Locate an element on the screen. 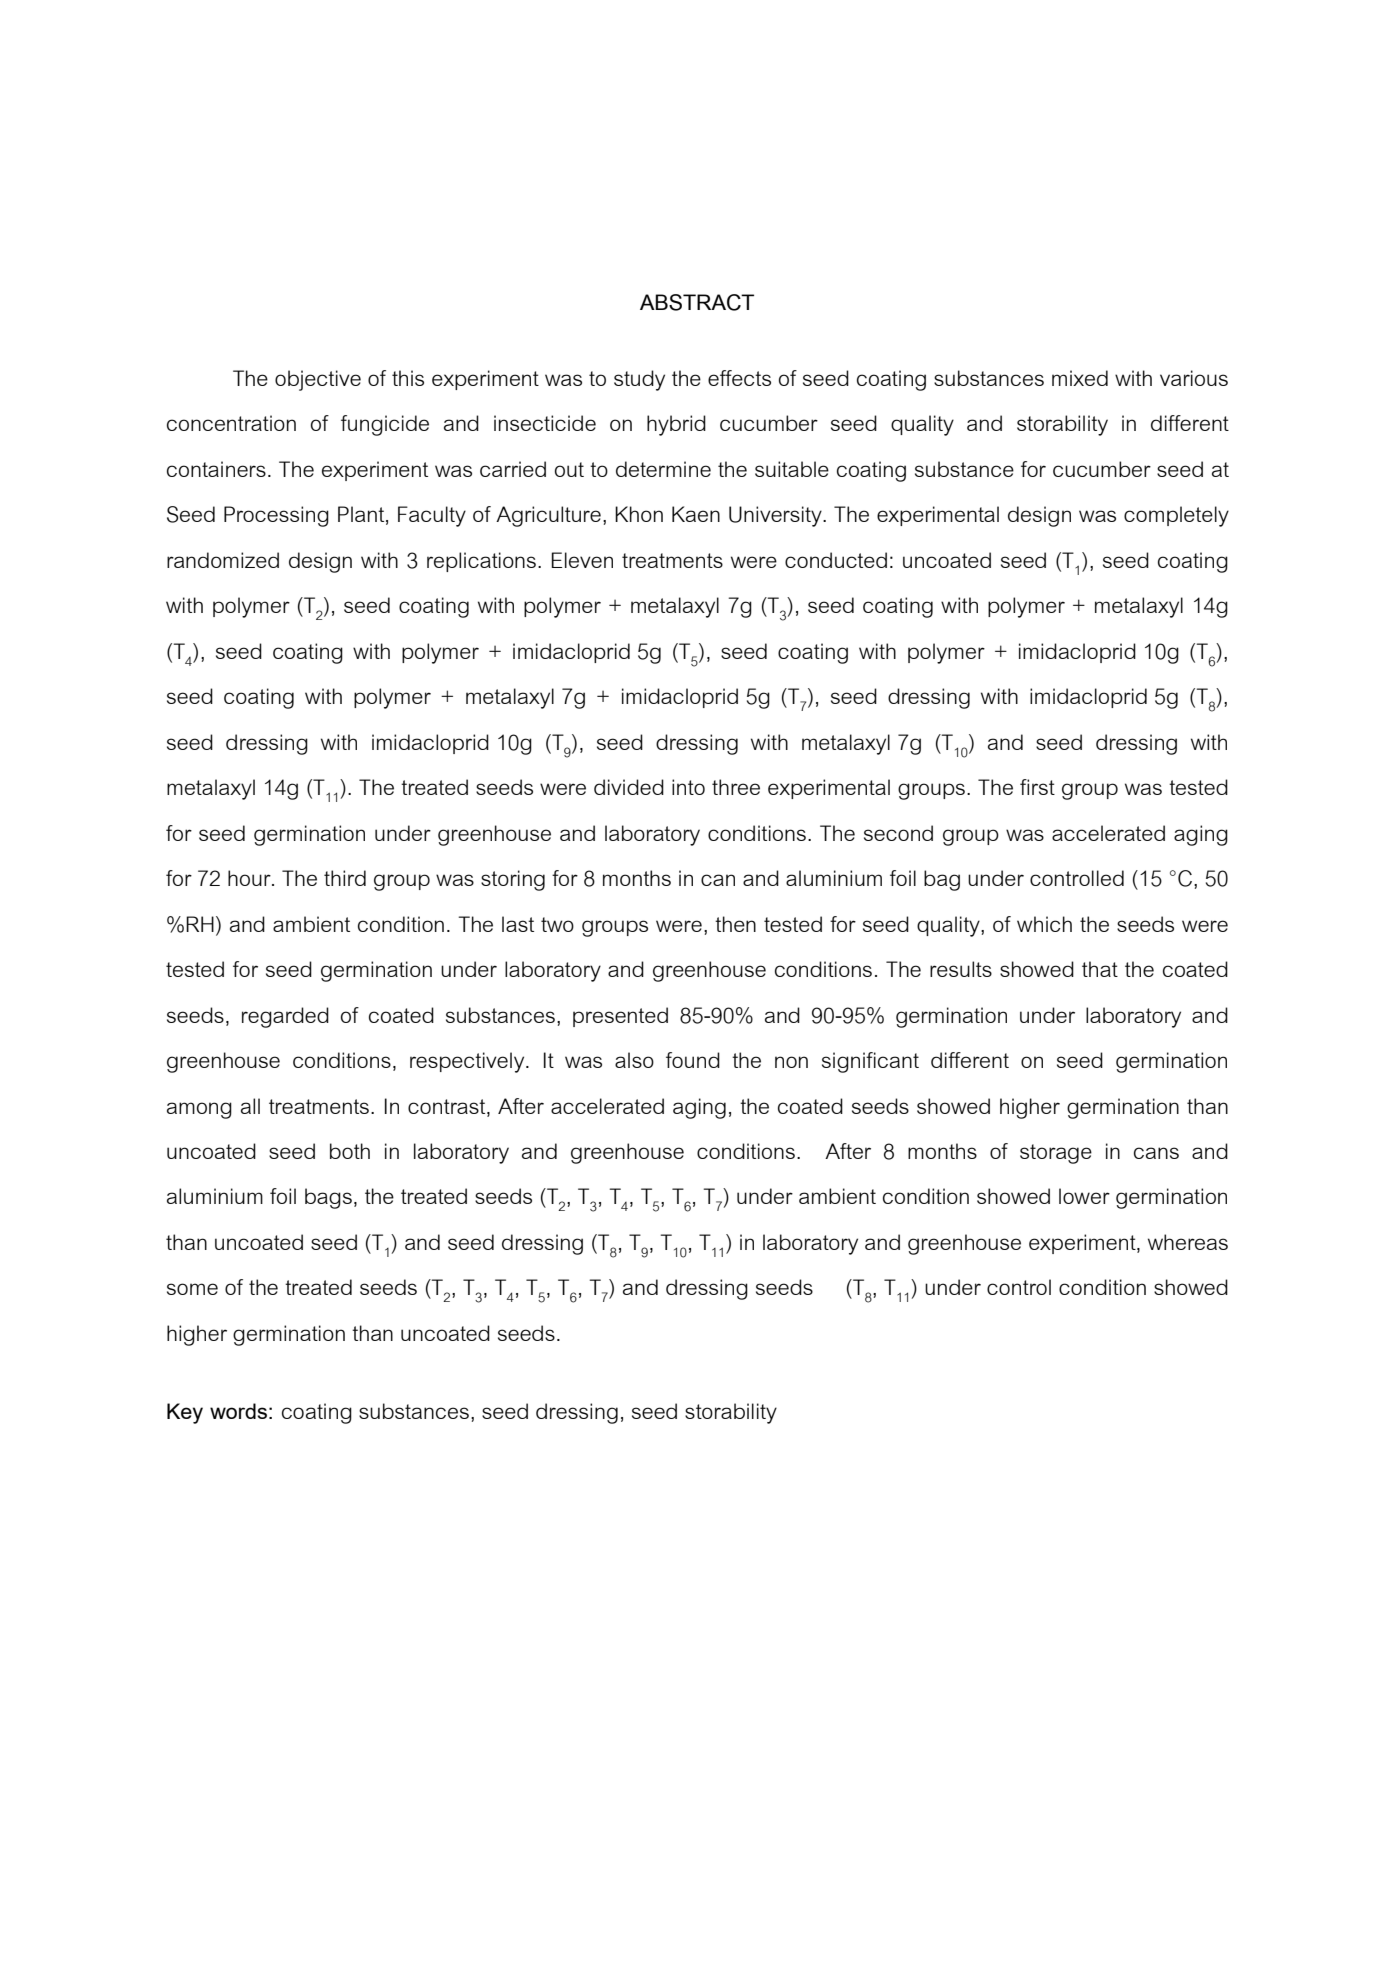 Image resolution: width=1395 pixels, height=1973 pixels. storage is located at coordinates (1056, 1154).
